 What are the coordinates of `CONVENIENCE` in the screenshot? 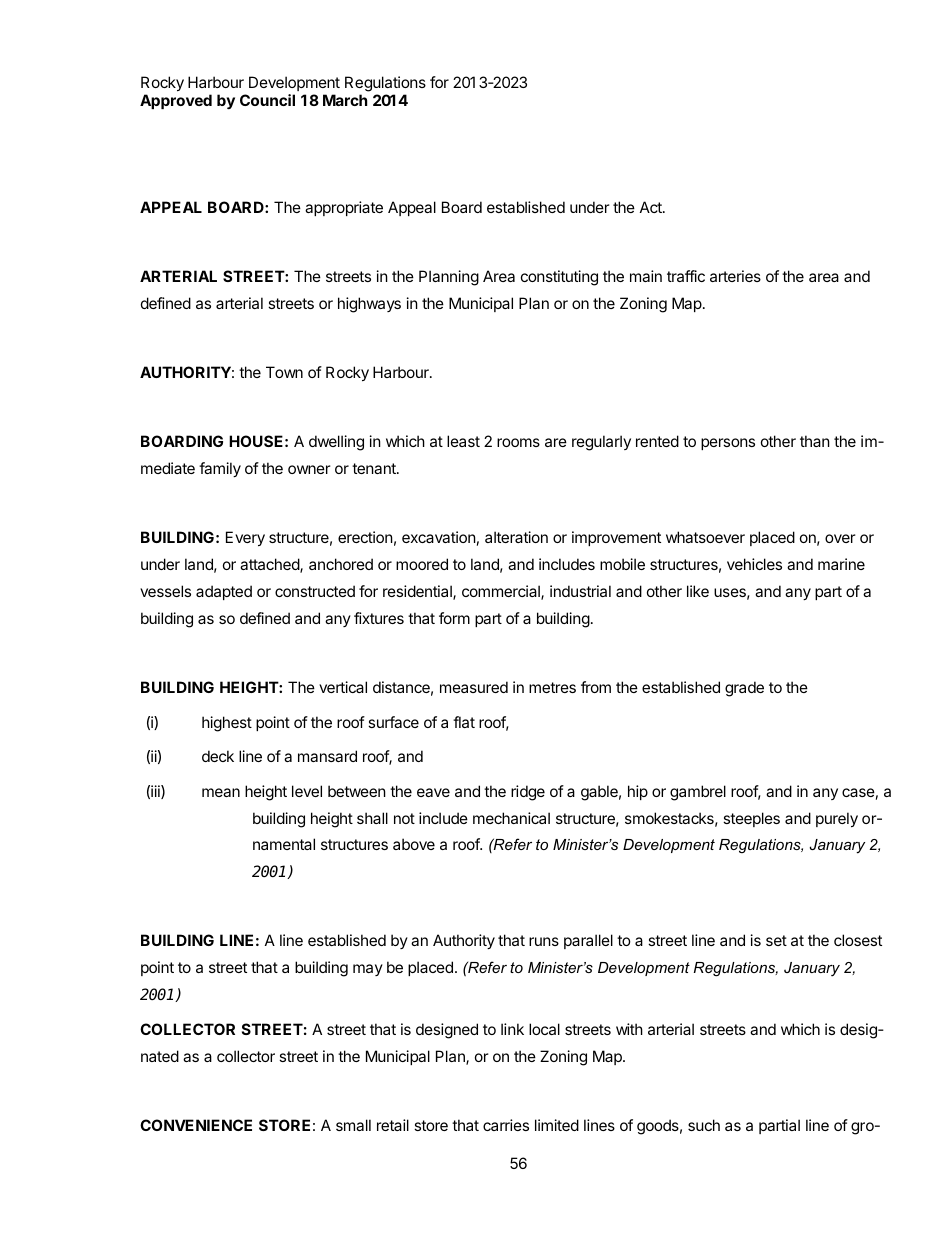 It's located at (196, 1125).
